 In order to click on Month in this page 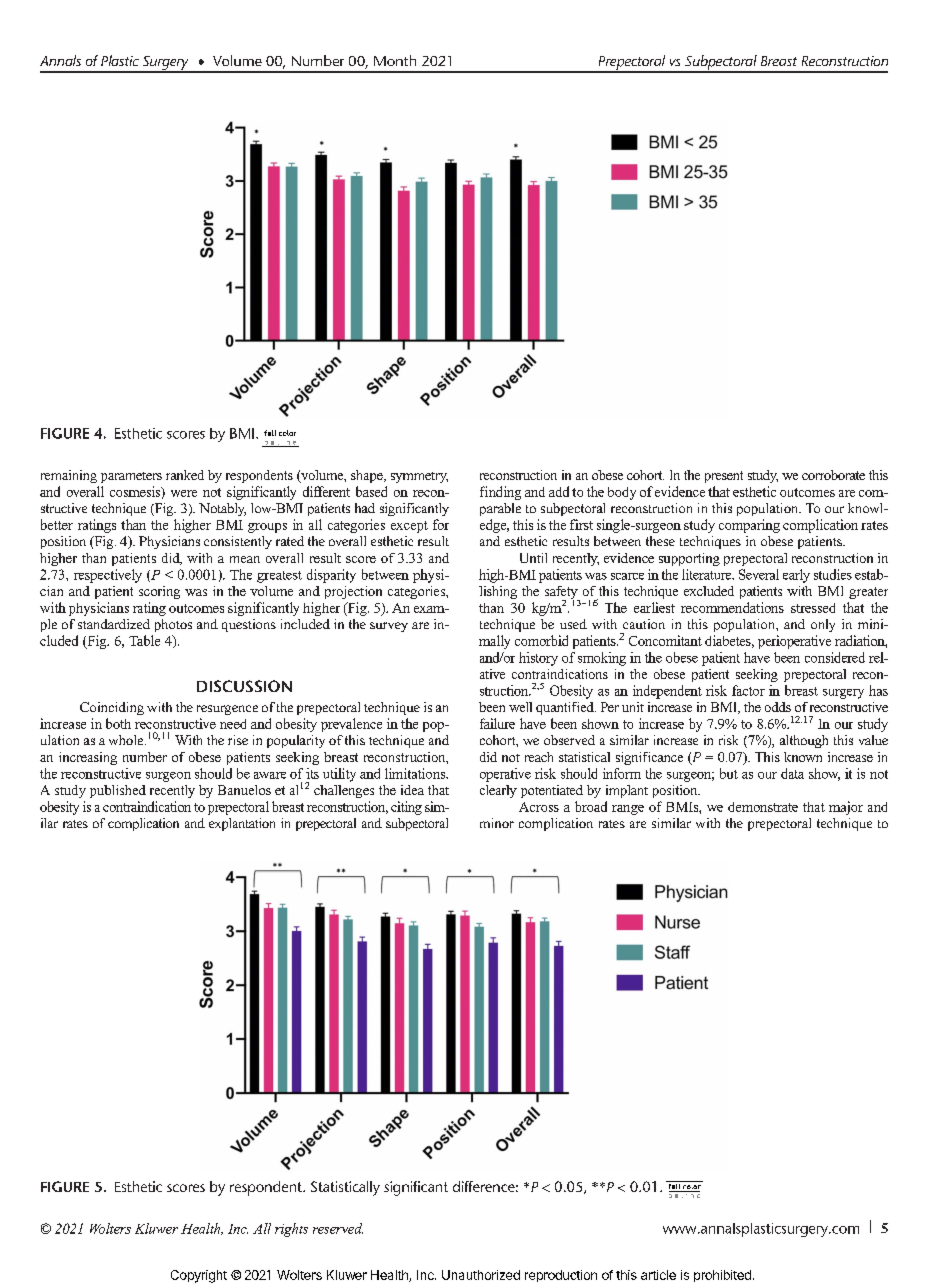, I will do `click(395, 60)`.
